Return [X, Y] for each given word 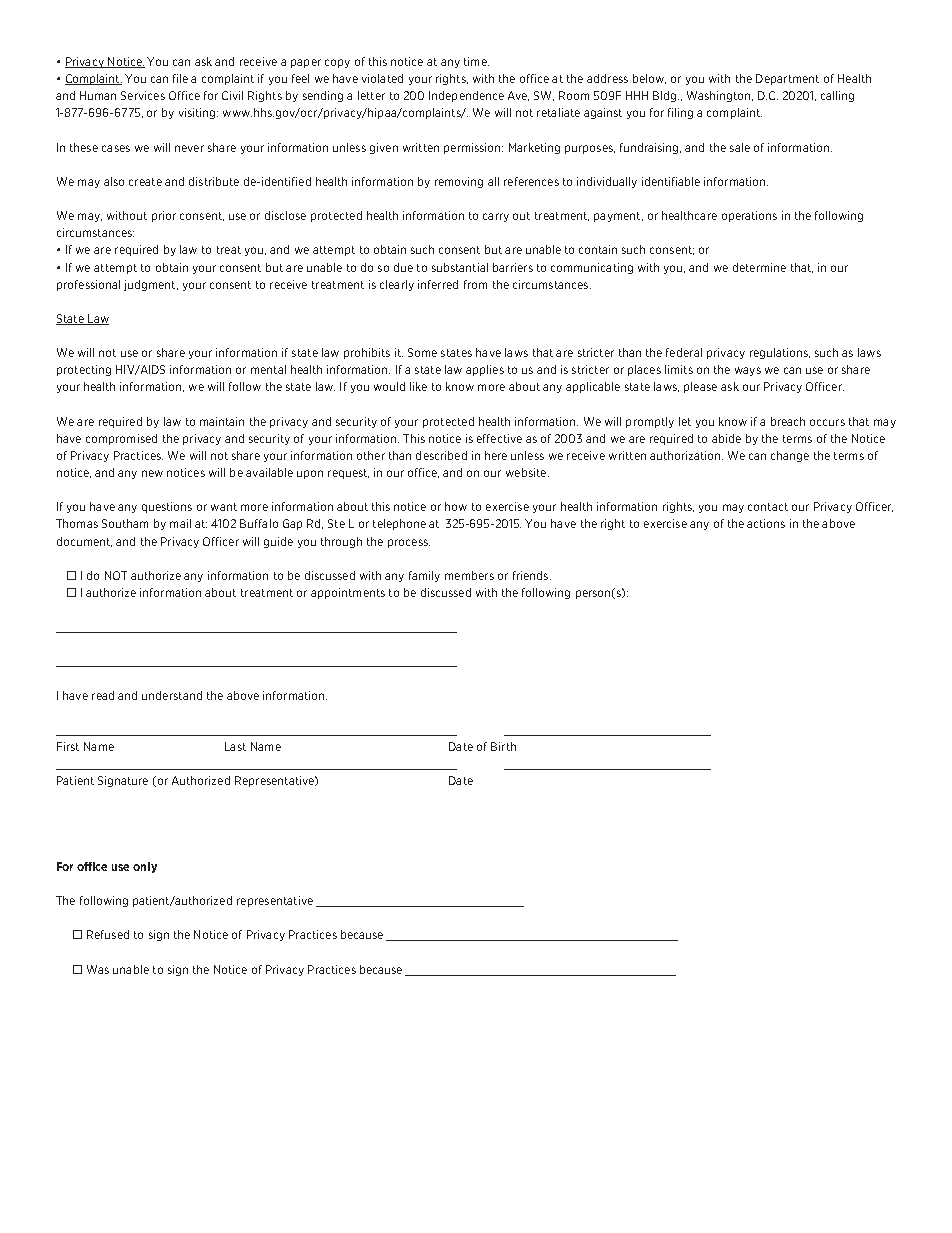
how [456, 506]
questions [167, 507]
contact [768, 507]
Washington [720, 96]
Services [143, 95]
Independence [466, 96]
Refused [108, 934]
